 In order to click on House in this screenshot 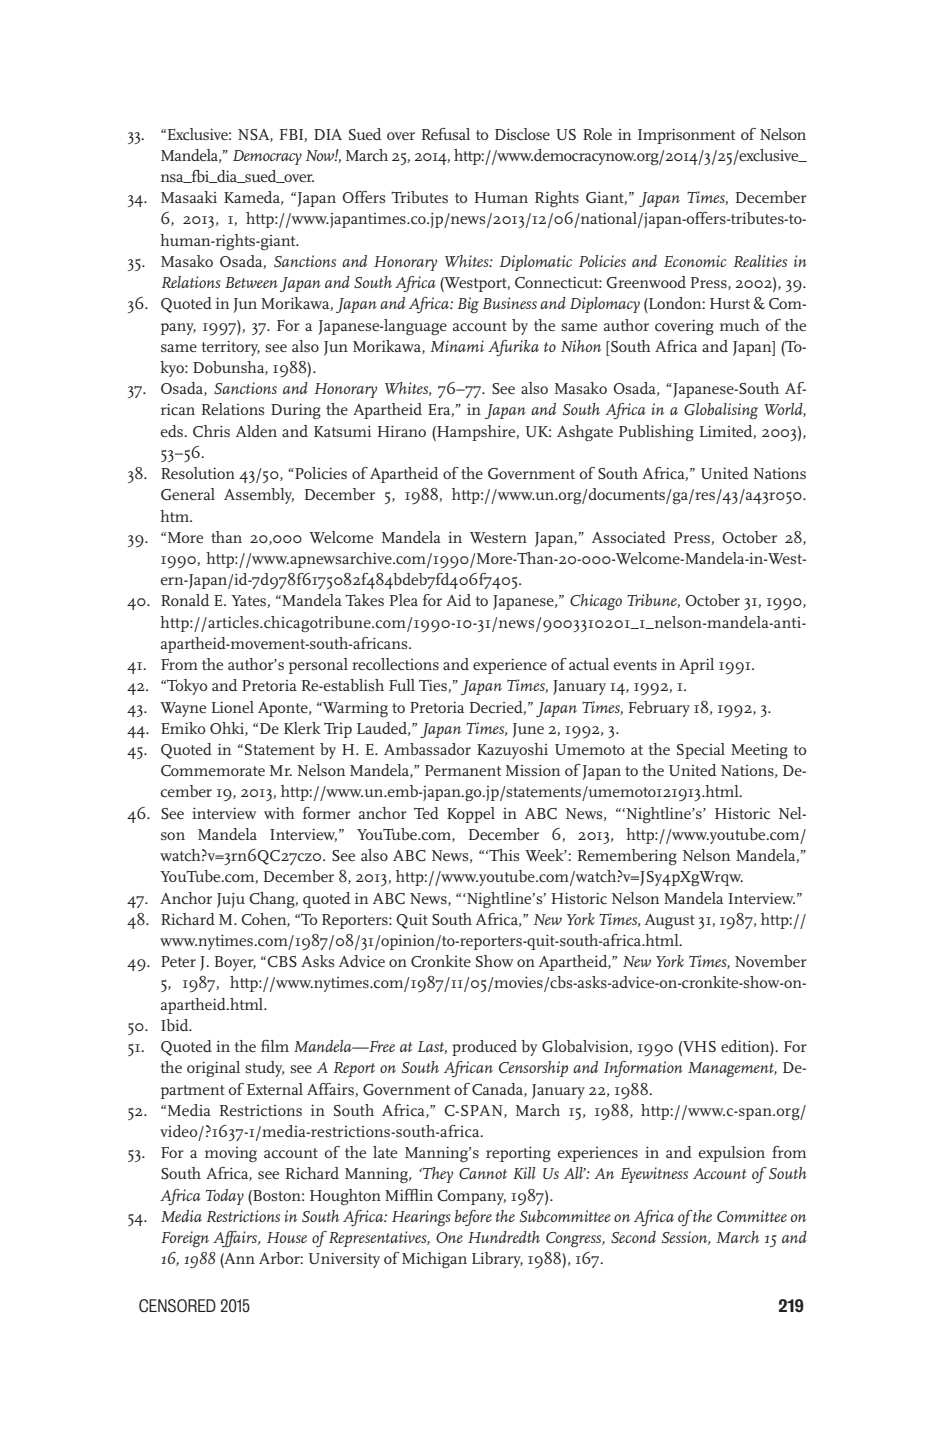, I will do `click(287, 1237)`.
